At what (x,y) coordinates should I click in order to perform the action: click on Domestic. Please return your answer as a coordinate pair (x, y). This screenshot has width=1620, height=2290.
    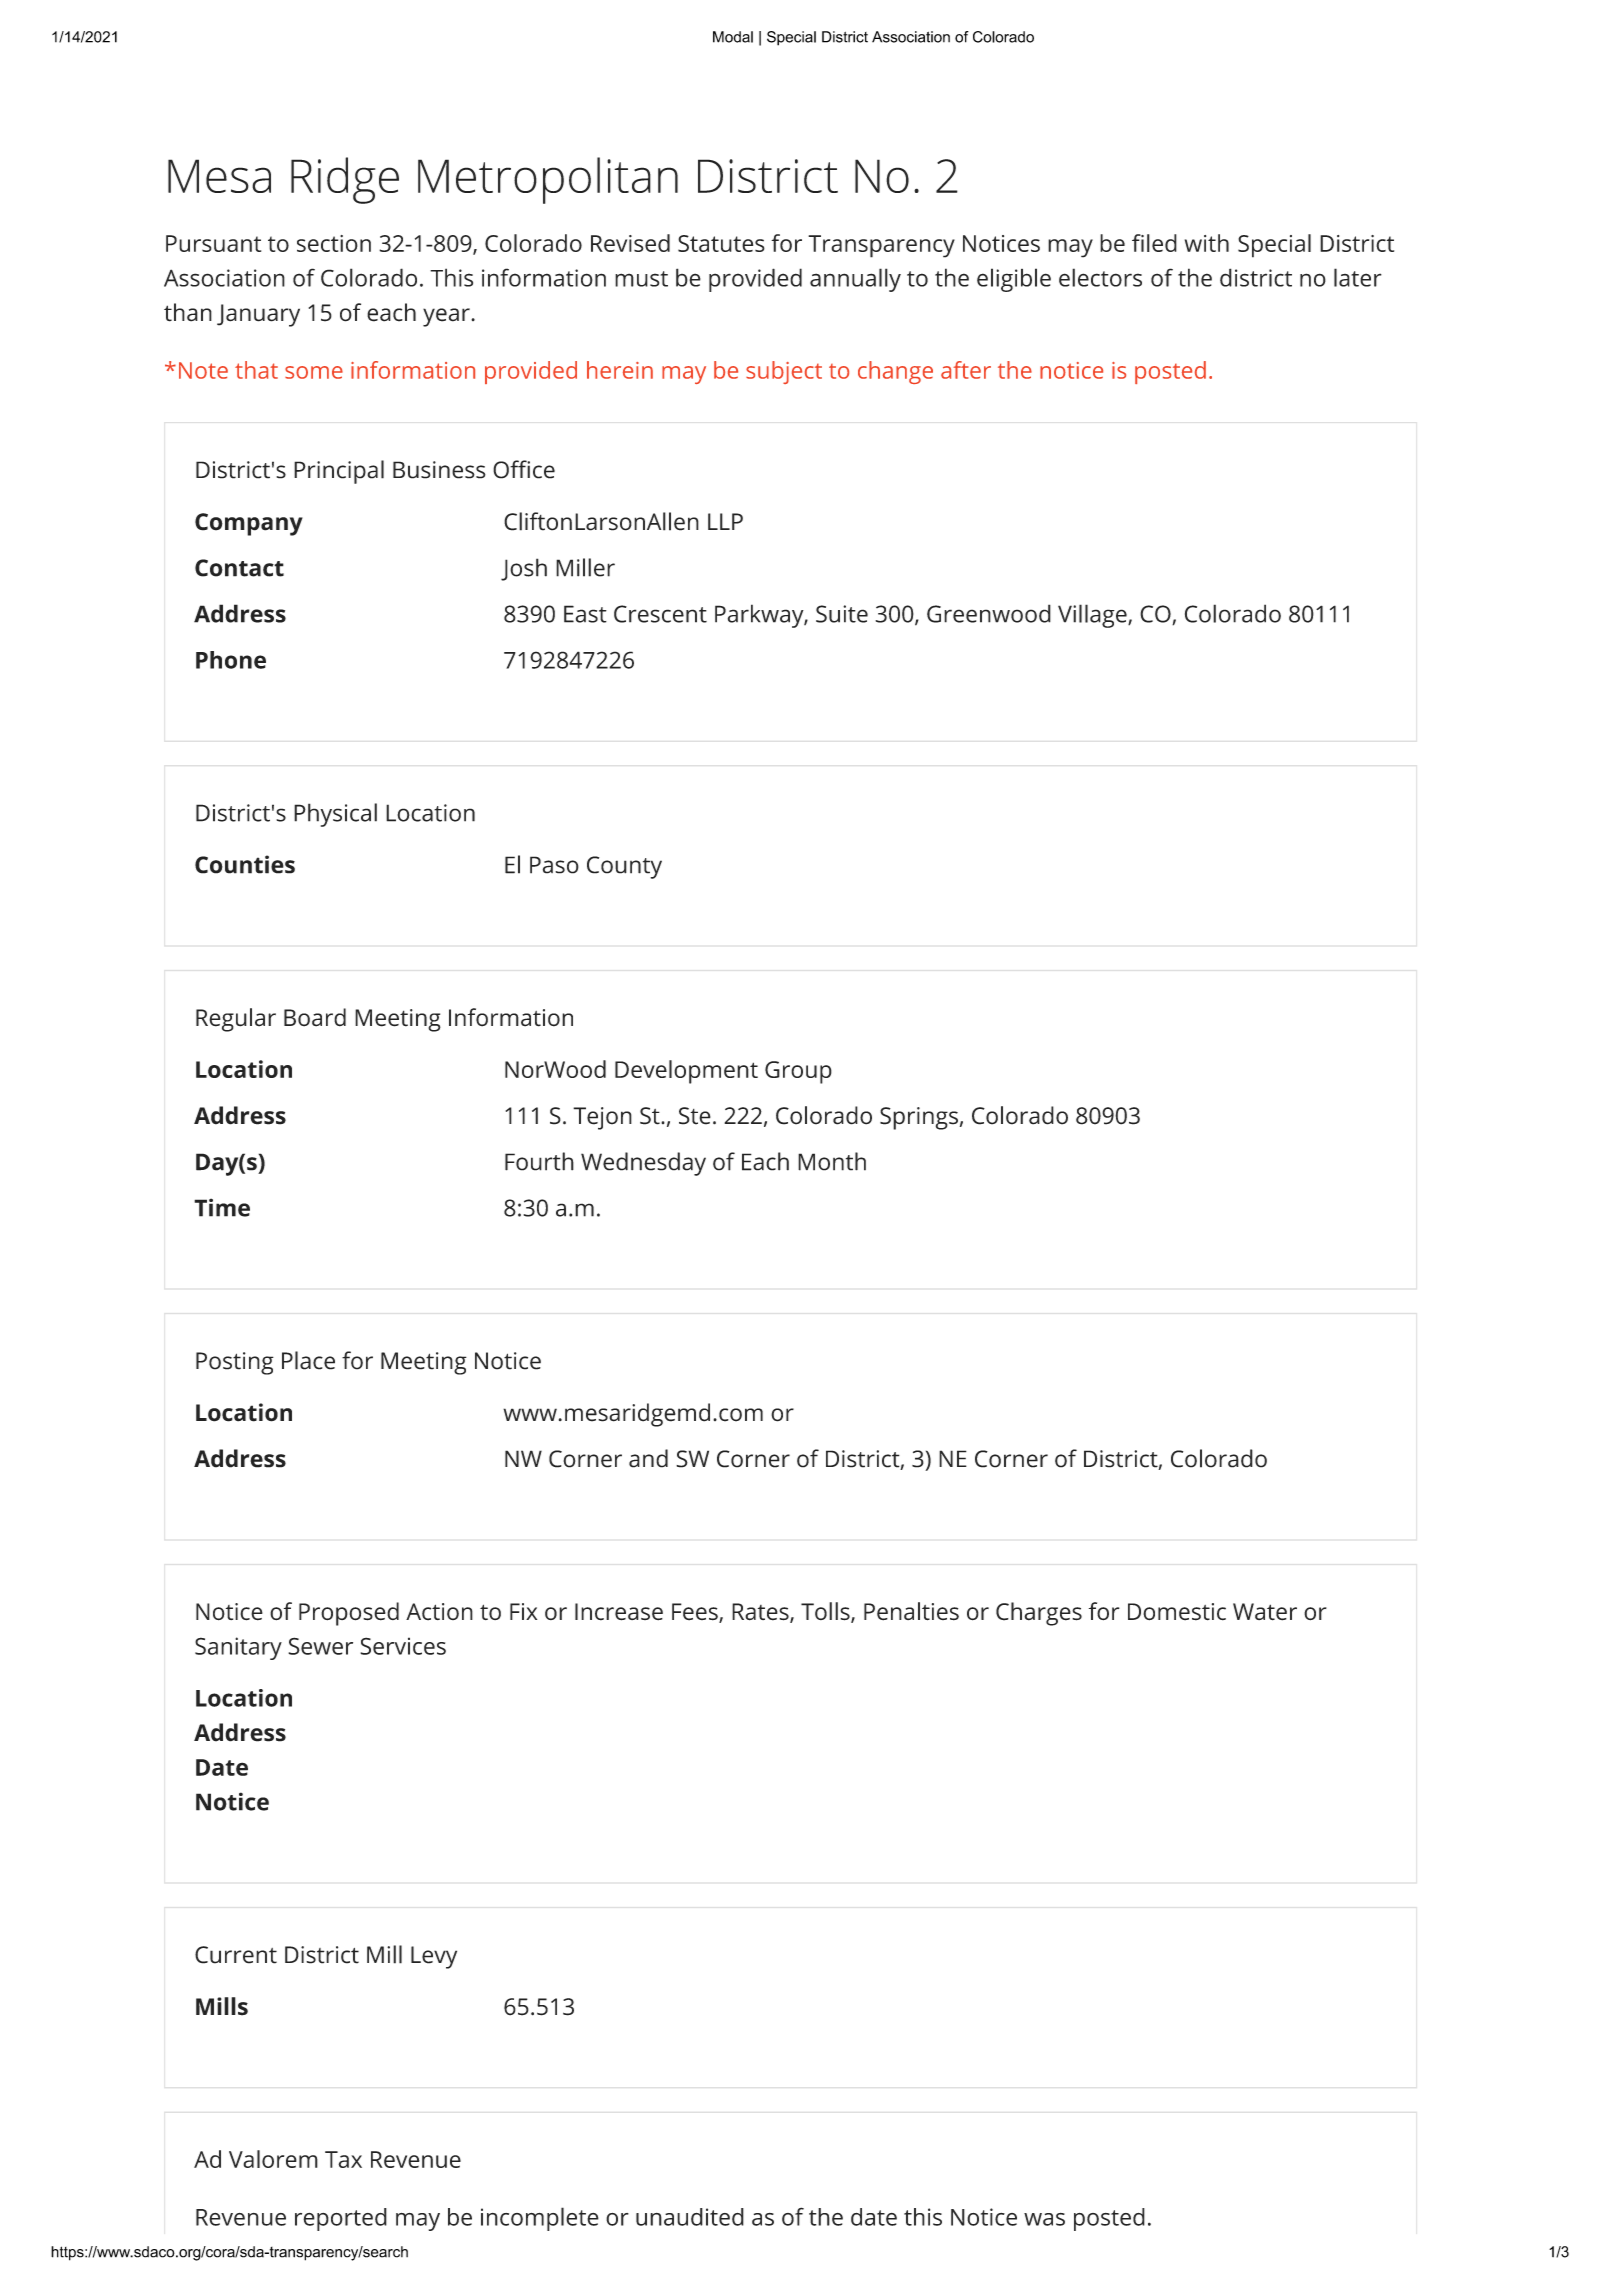
    Looking at the image, I should click on (1177, 1612).
